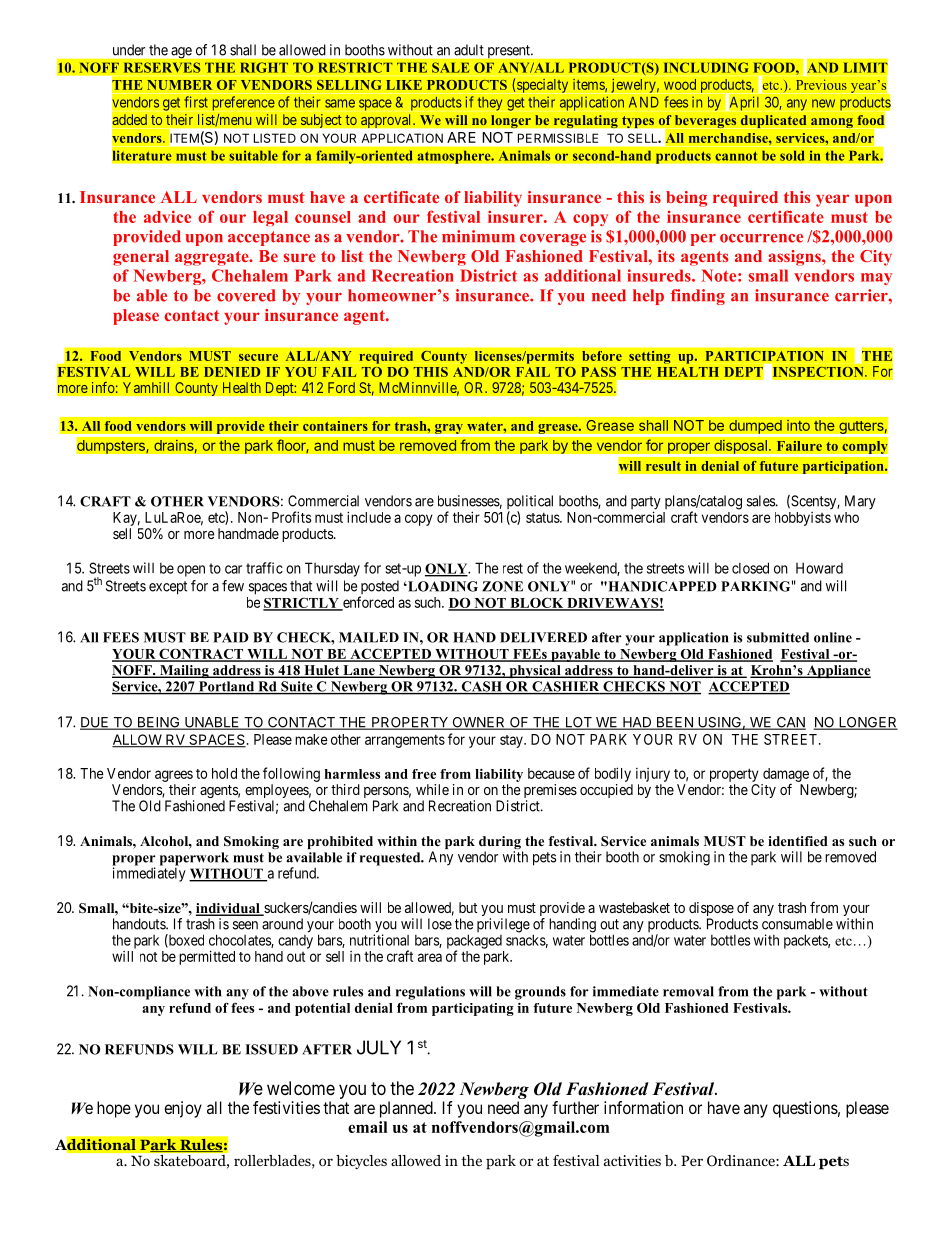  I want to click on paperwork, so click(194, 859).
